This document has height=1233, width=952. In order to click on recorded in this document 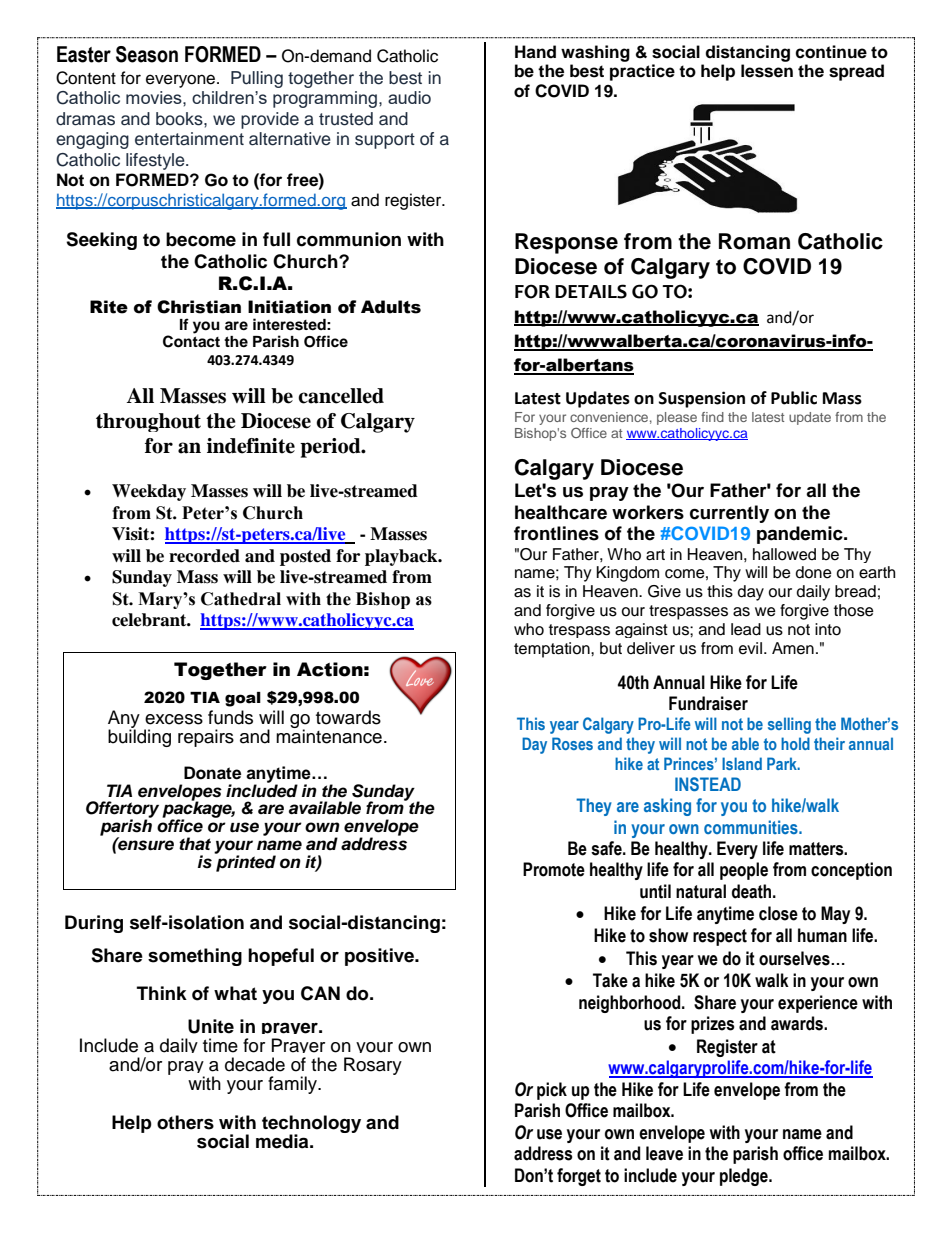, I will do `click(204, 556)`.
